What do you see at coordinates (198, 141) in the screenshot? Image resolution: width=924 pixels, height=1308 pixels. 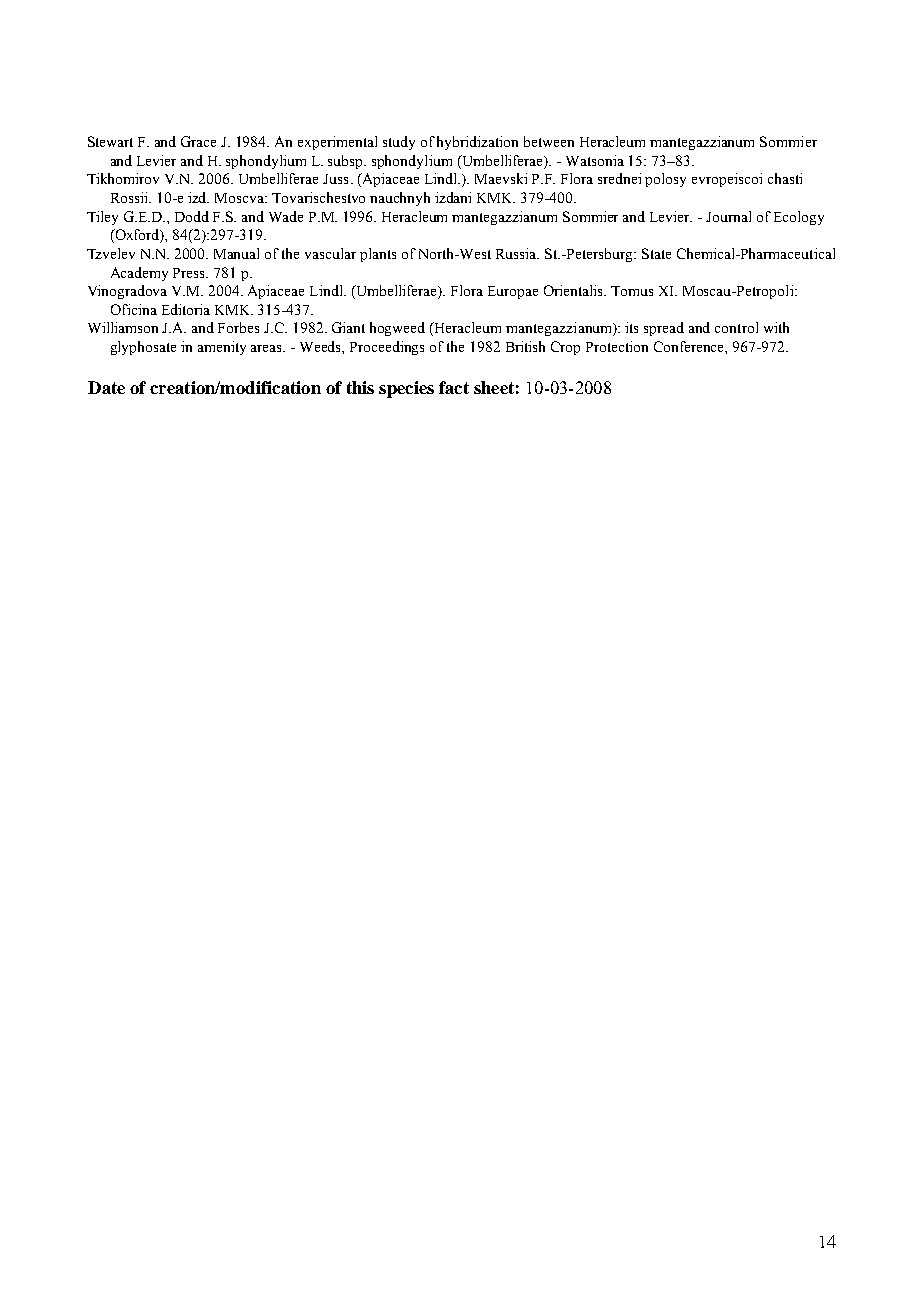 I see `Grace` at bounding box center [198, 141].
